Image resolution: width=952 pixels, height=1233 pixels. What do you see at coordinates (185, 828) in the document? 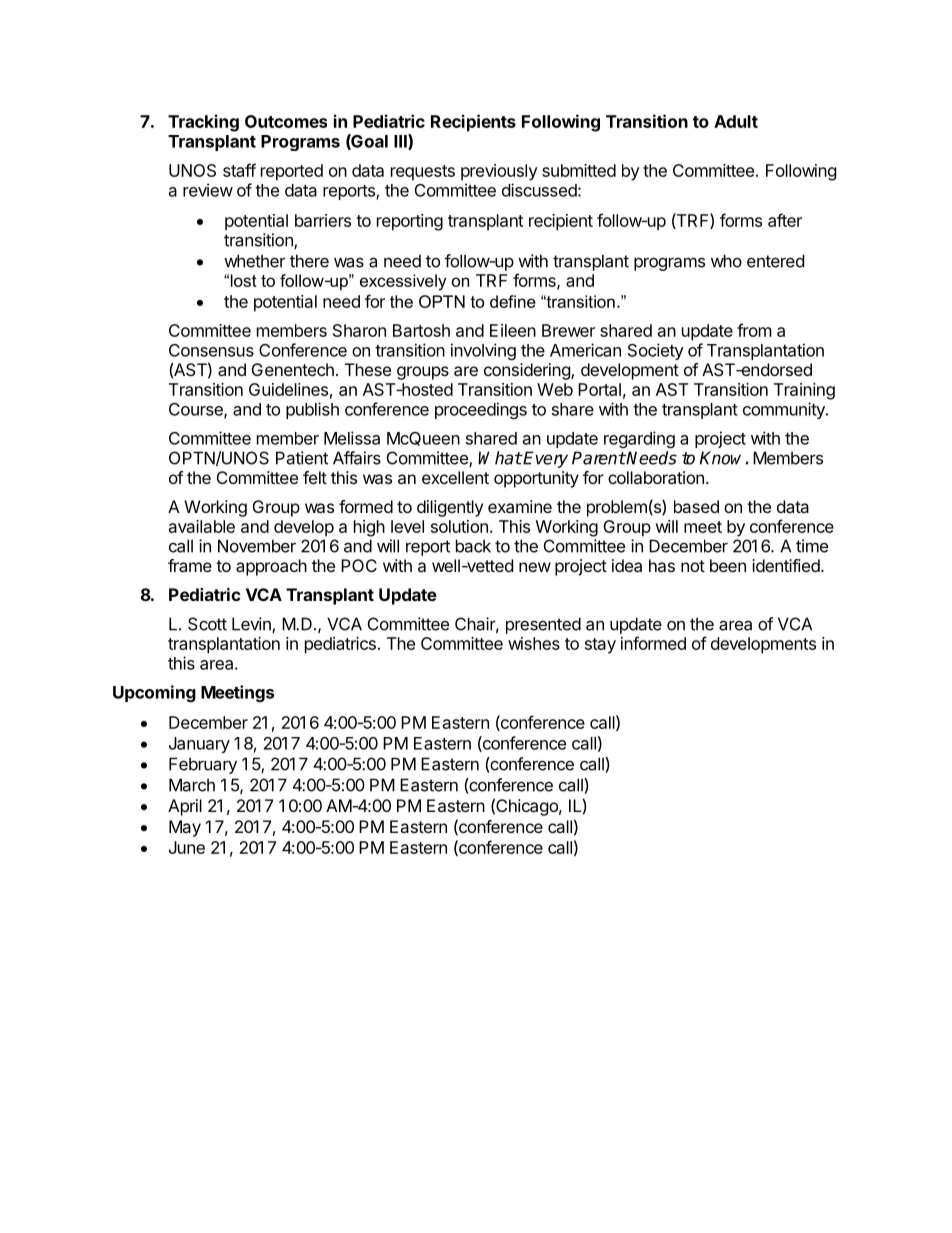
I see `May` at bounding box center [185, 828].
